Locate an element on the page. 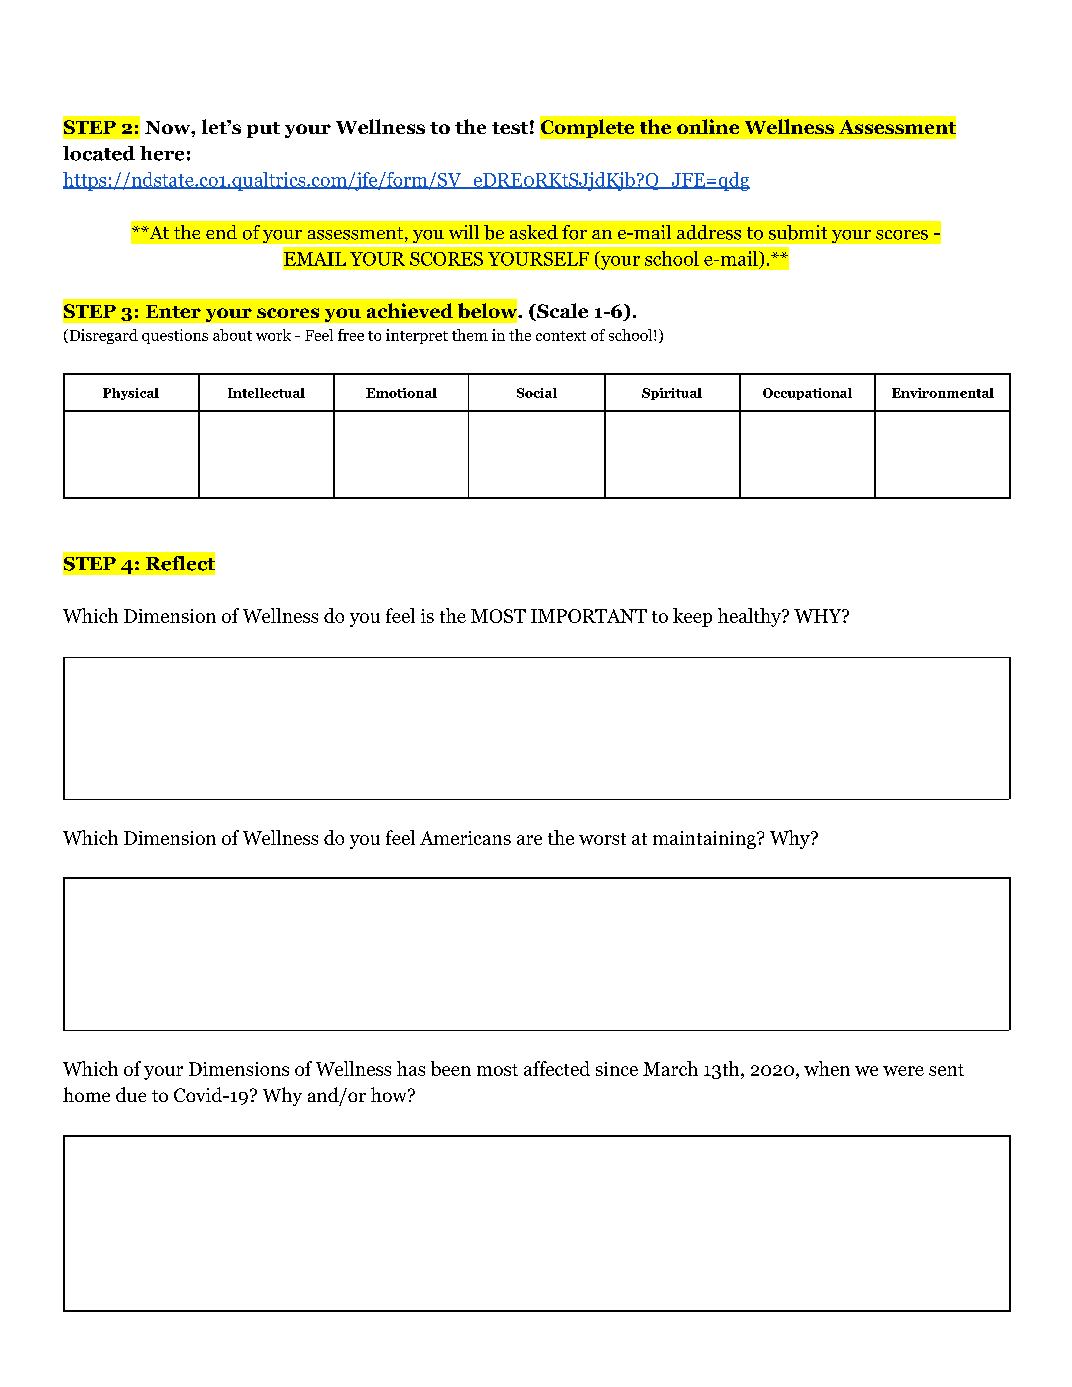 Image resolution: width=1072 pixels, height=1387 pixels. keep is located at coordinates (692, 617).
